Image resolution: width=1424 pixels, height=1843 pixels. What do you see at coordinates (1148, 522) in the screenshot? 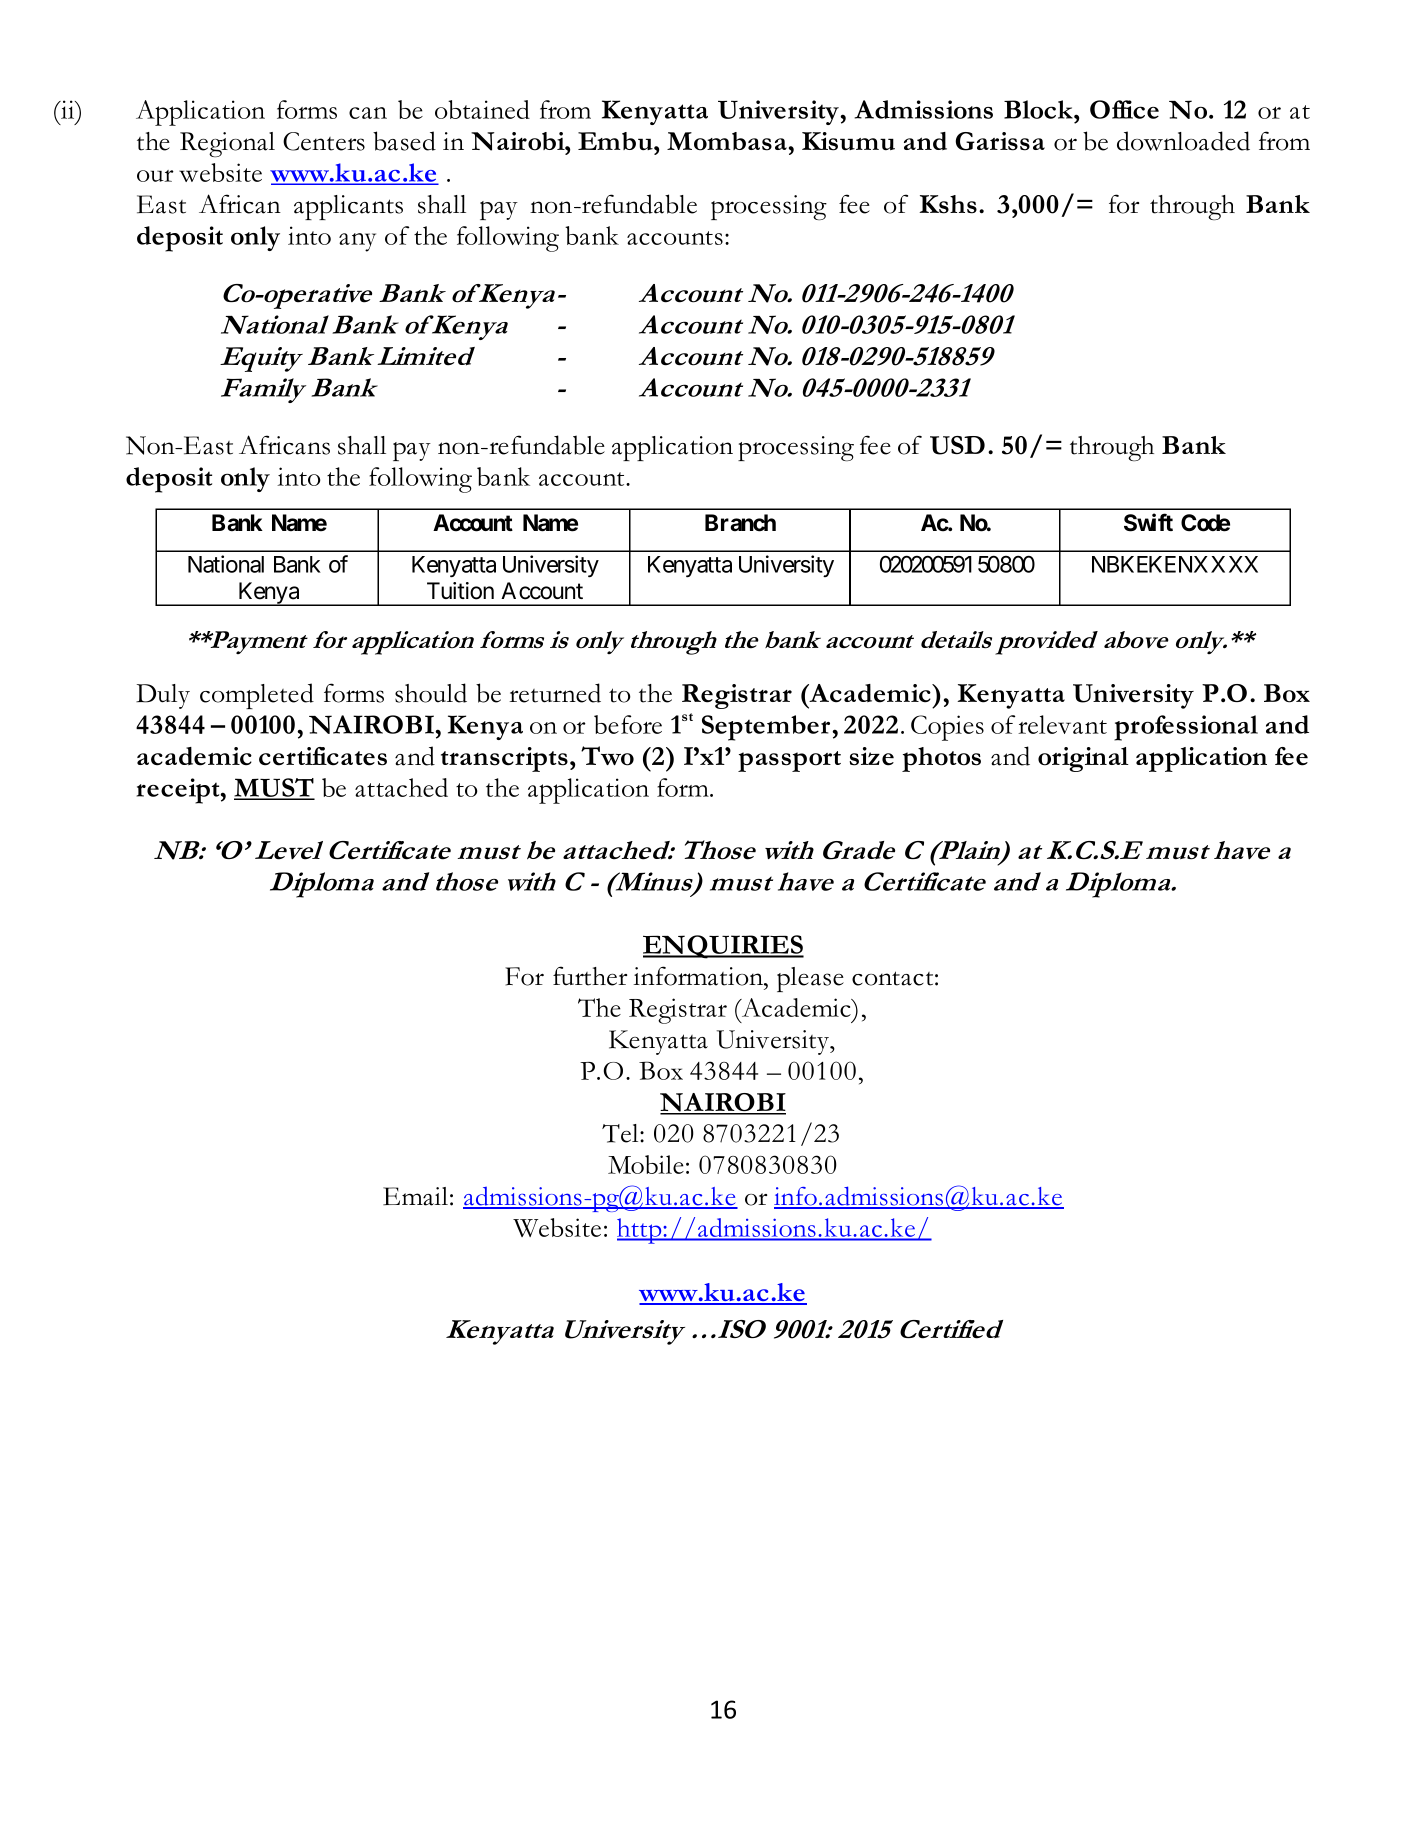
I see `Swift` at bounding box center [1148, 522].
